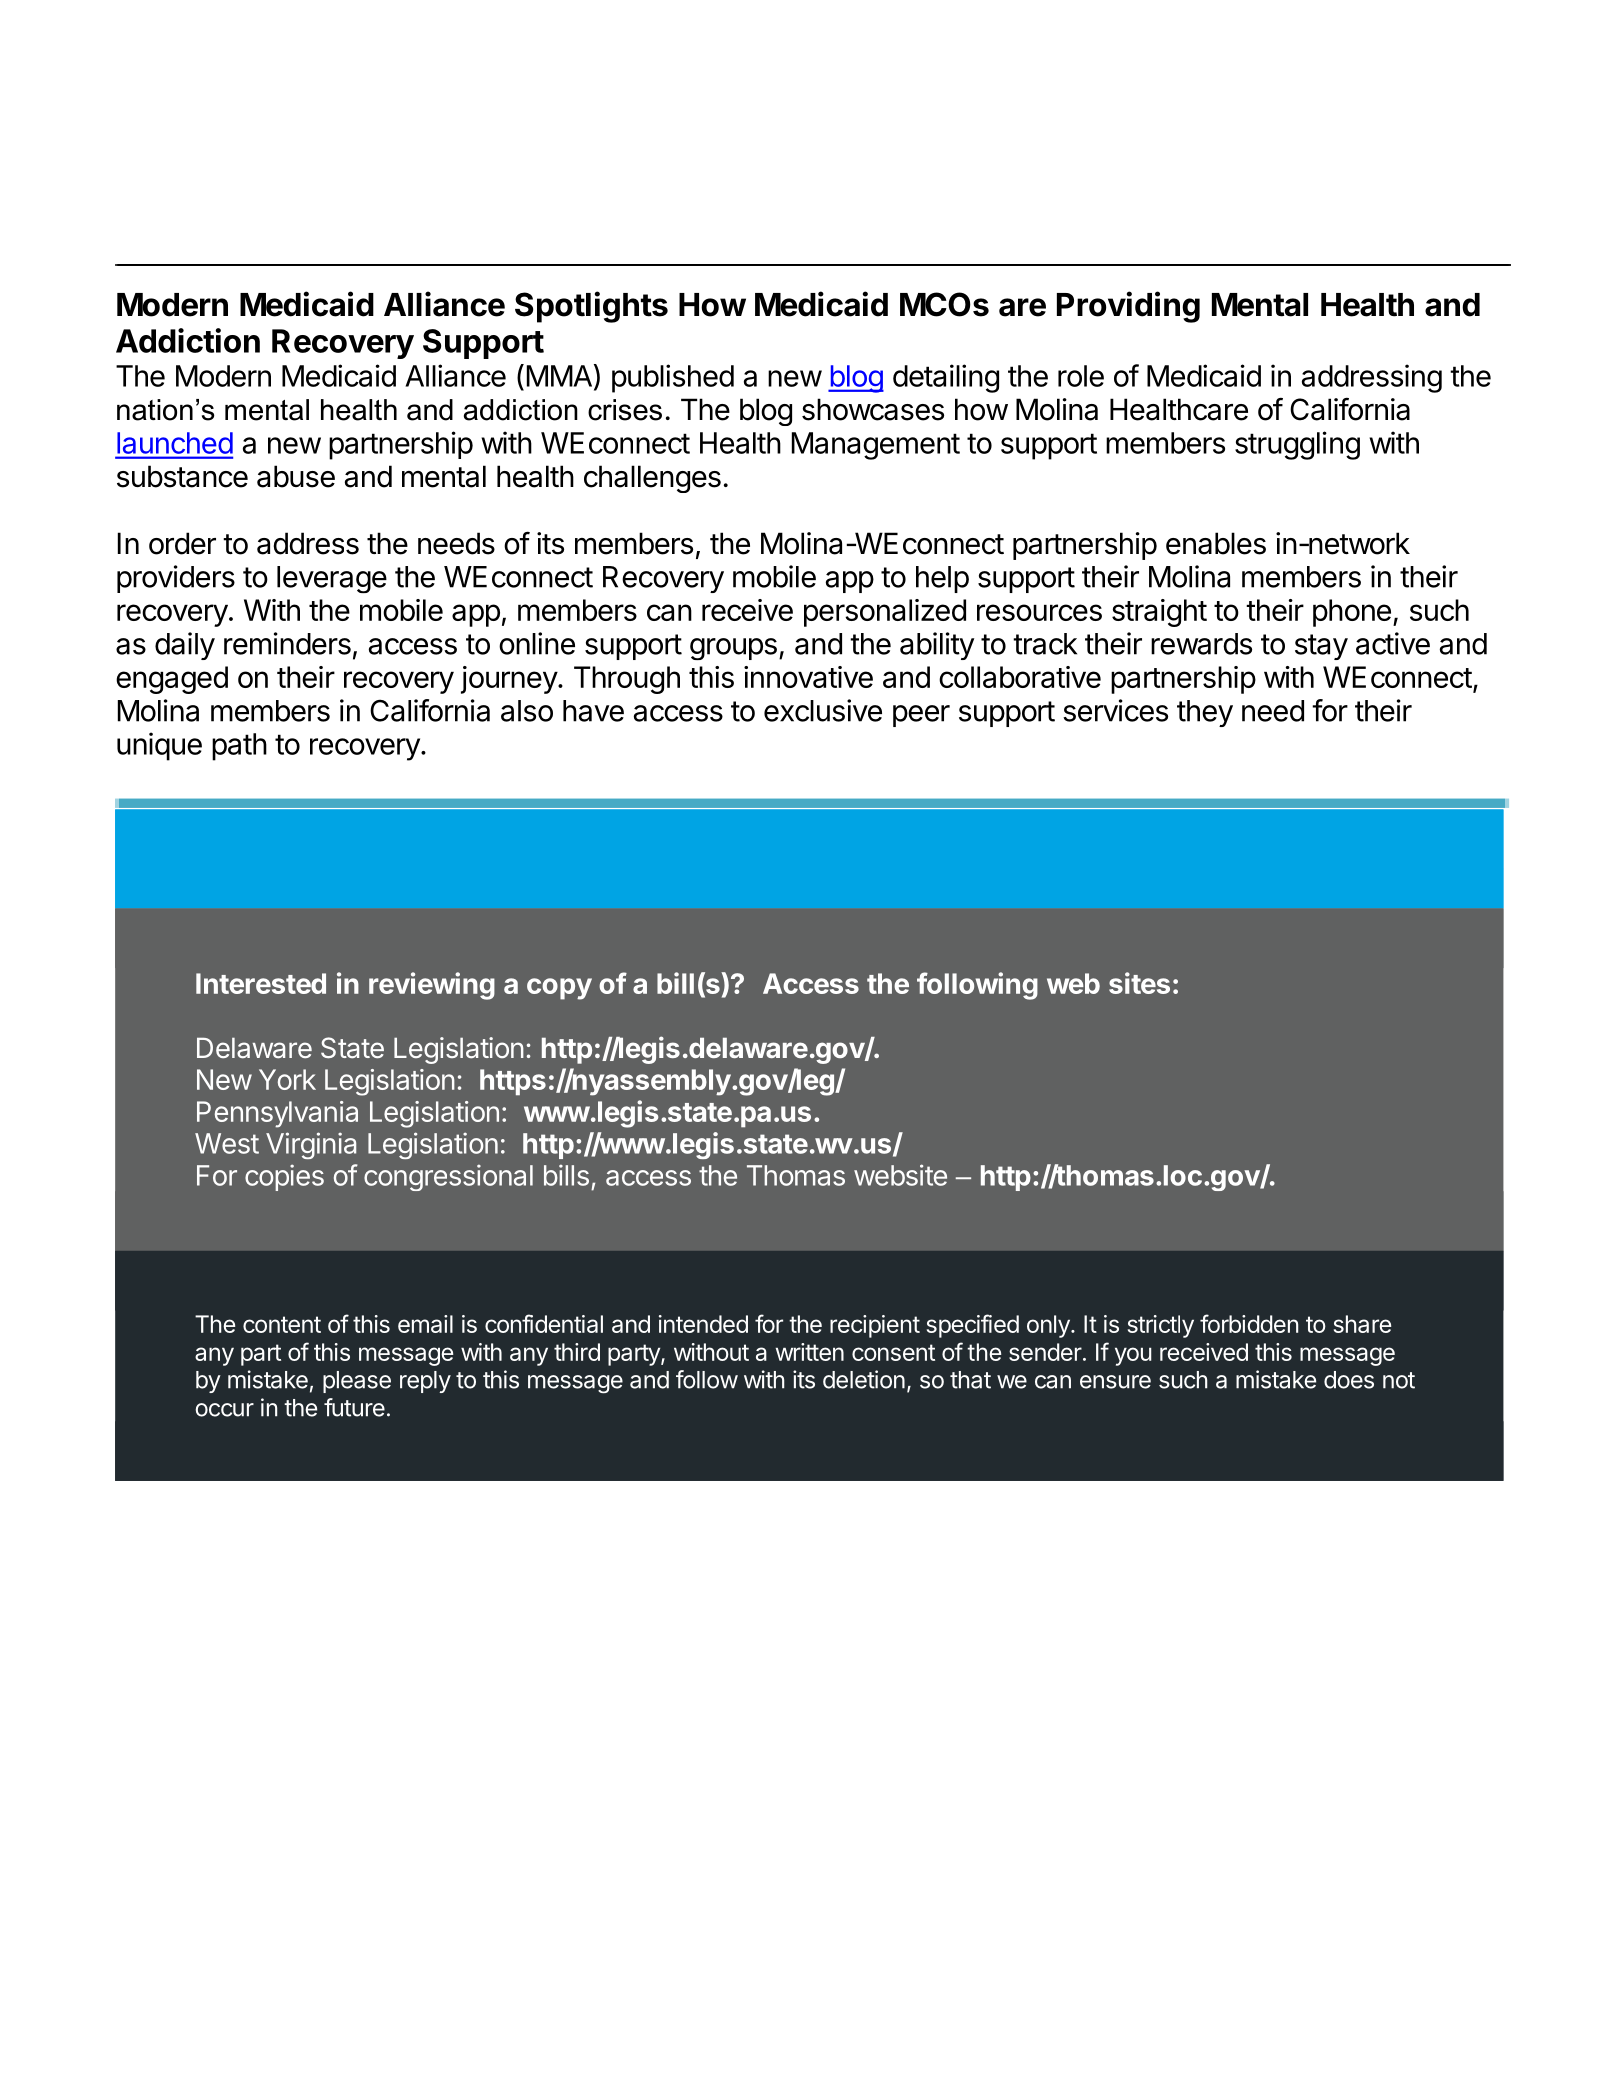  I want to click on York, so click(287, 1079).
